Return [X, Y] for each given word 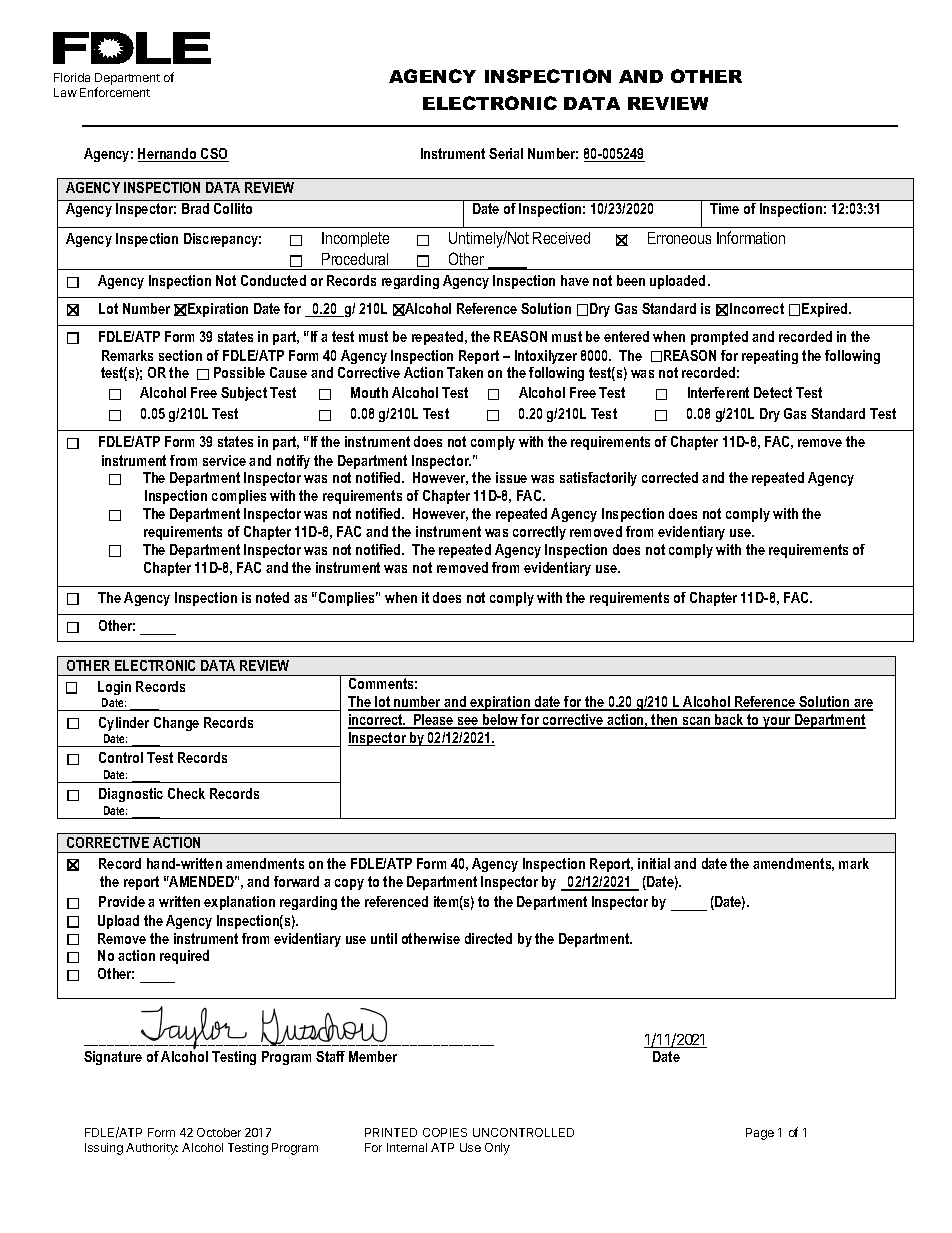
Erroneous [679, 238]
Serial [506, 153]
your [777, 723]
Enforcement [115, 92]
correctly [539, 533]
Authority [152, 1149]
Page [760, 1134]
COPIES [445, 1132]
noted [272, 597]
